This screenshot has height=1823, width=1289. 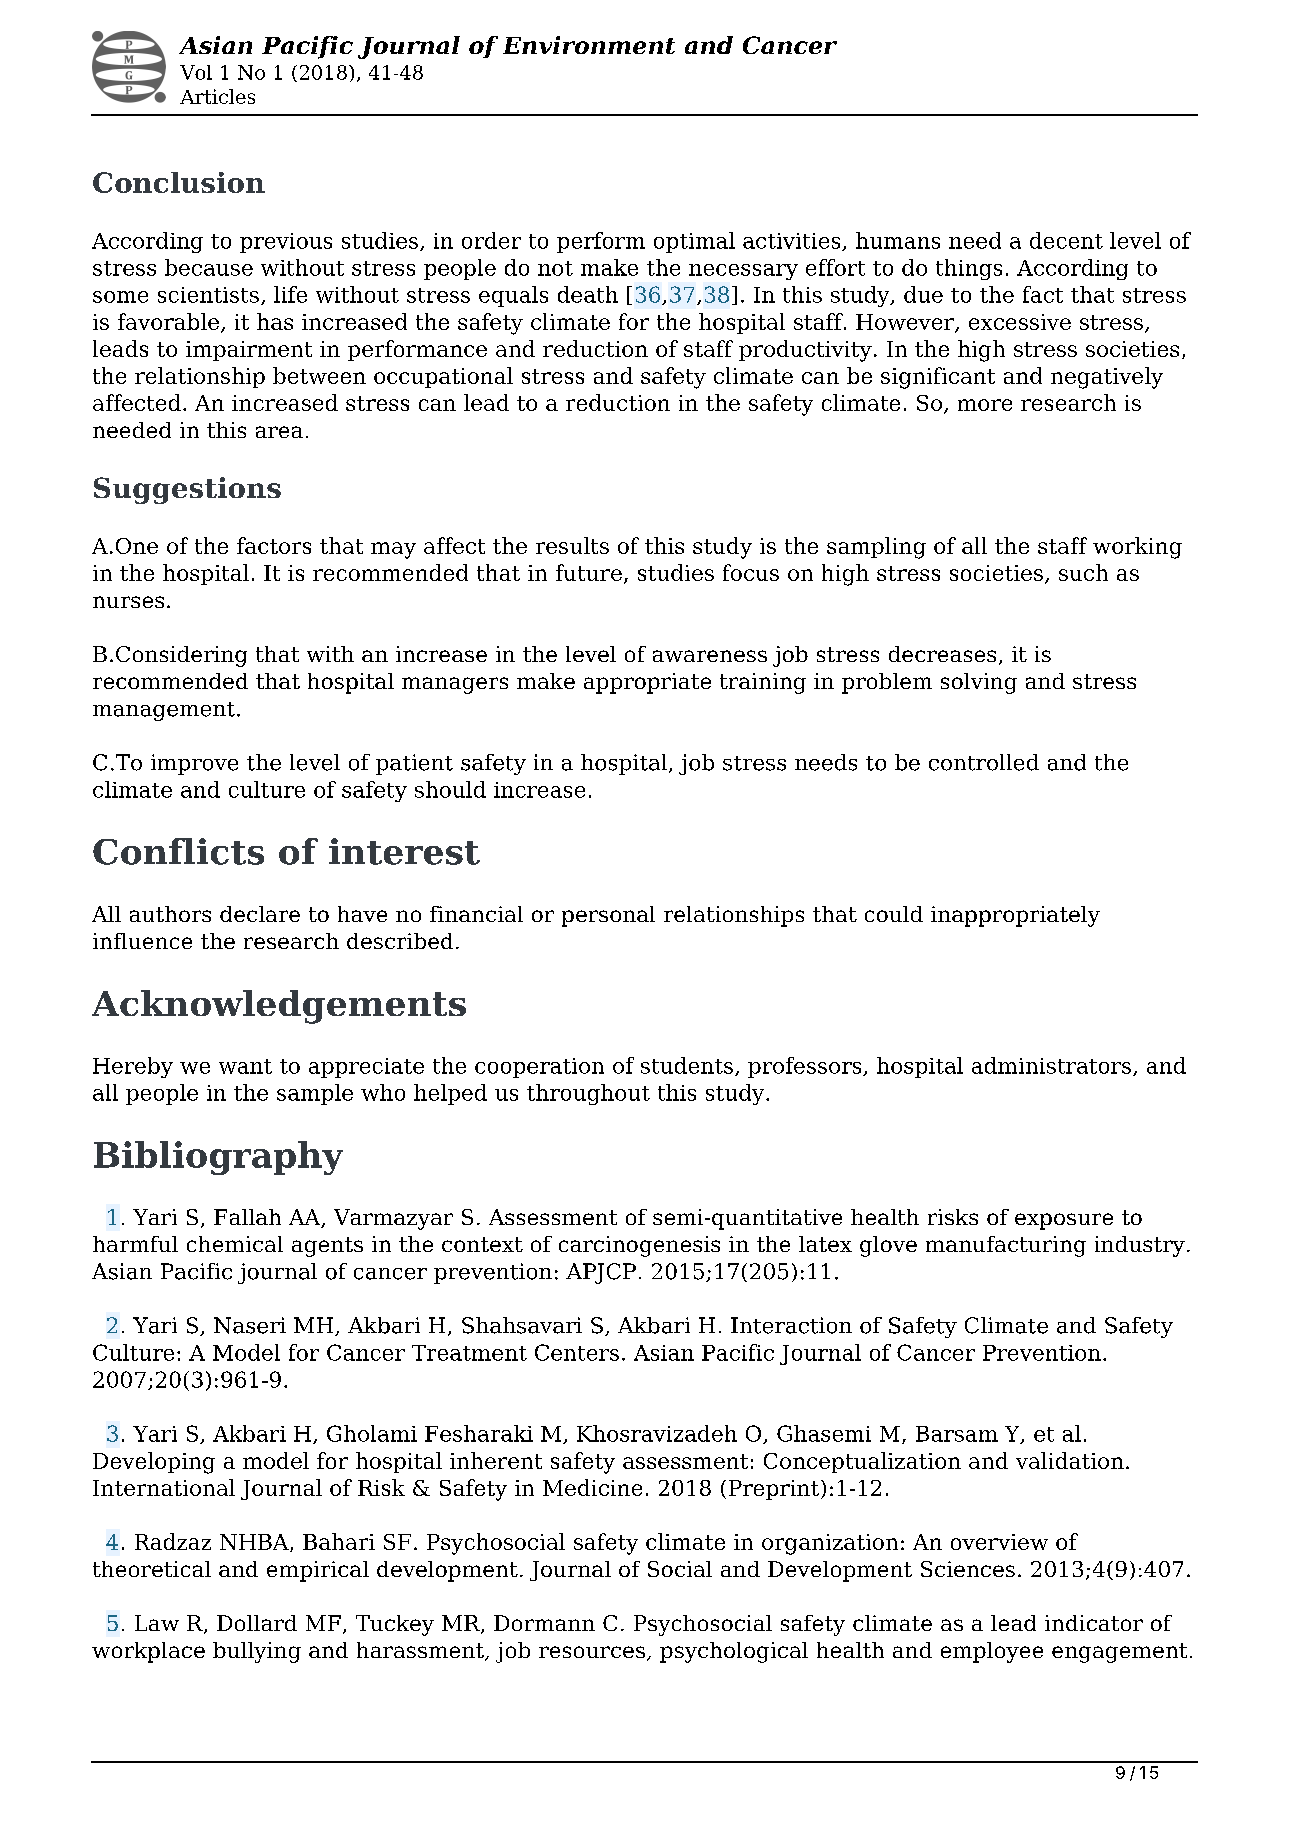 What do you see at coordinates (985, 405) in the screenshot?
I see `more` at bounding box center [985, 405].
